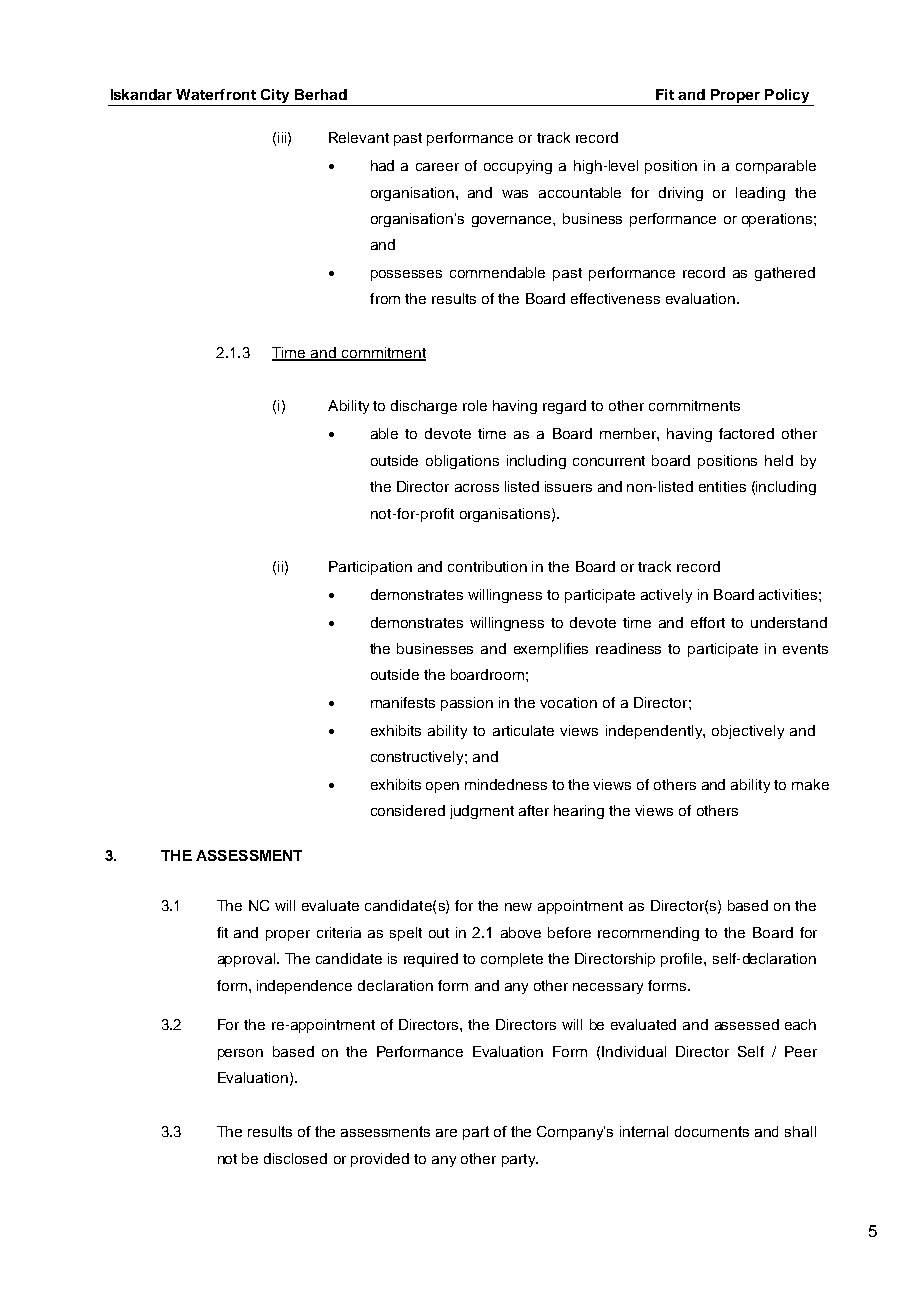  I want to click on role, so click(475, 405).
